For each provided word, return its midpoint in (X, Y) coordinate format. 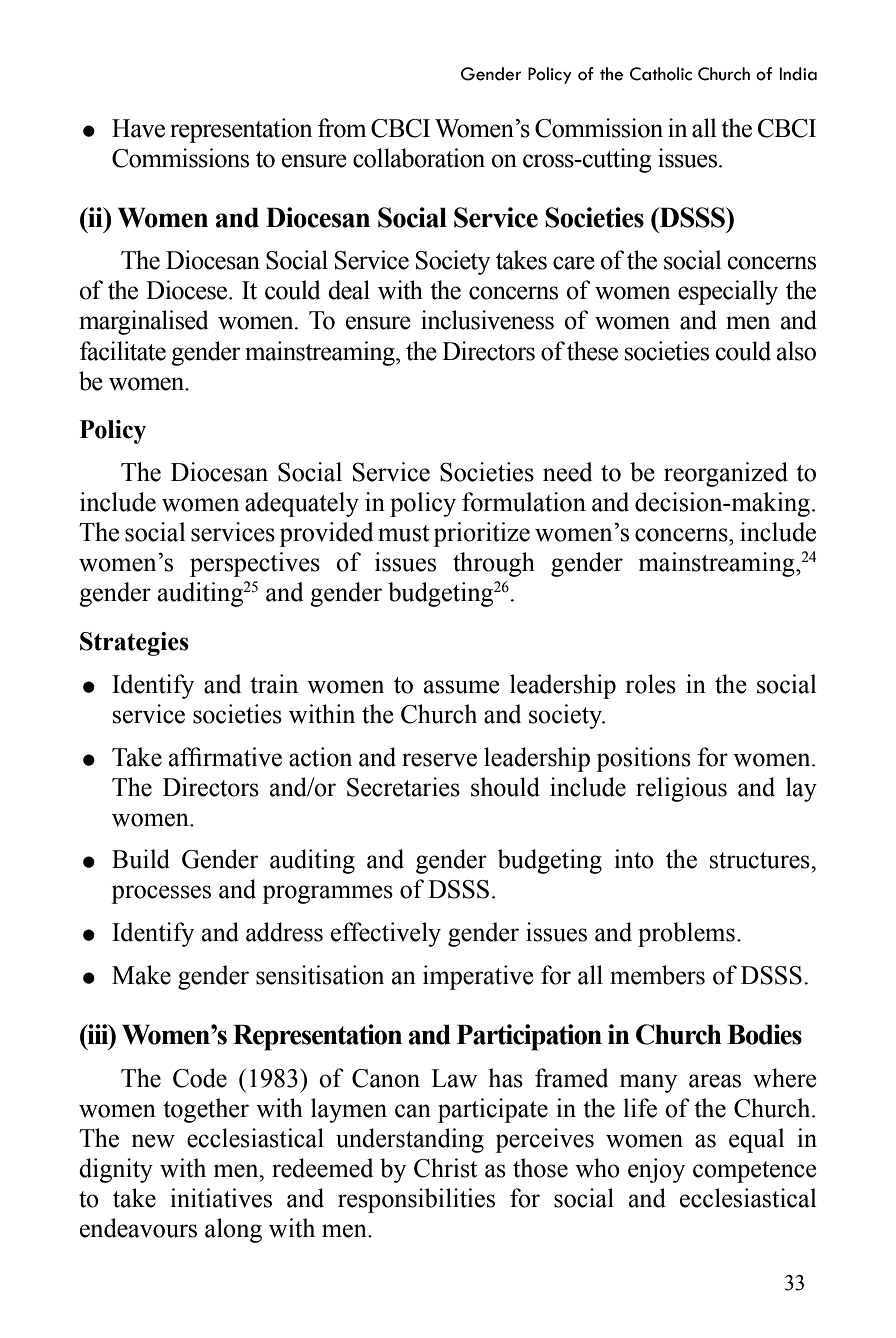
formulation (524, 502)
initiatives (221, 1198)
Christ (445, 1168)
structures (761, 860)
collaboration (419, 158)
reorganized (726, 474)
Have (138, 128)
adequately (302, 504)
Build (141, 859)
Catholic (661, 74)
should (505, 787)
